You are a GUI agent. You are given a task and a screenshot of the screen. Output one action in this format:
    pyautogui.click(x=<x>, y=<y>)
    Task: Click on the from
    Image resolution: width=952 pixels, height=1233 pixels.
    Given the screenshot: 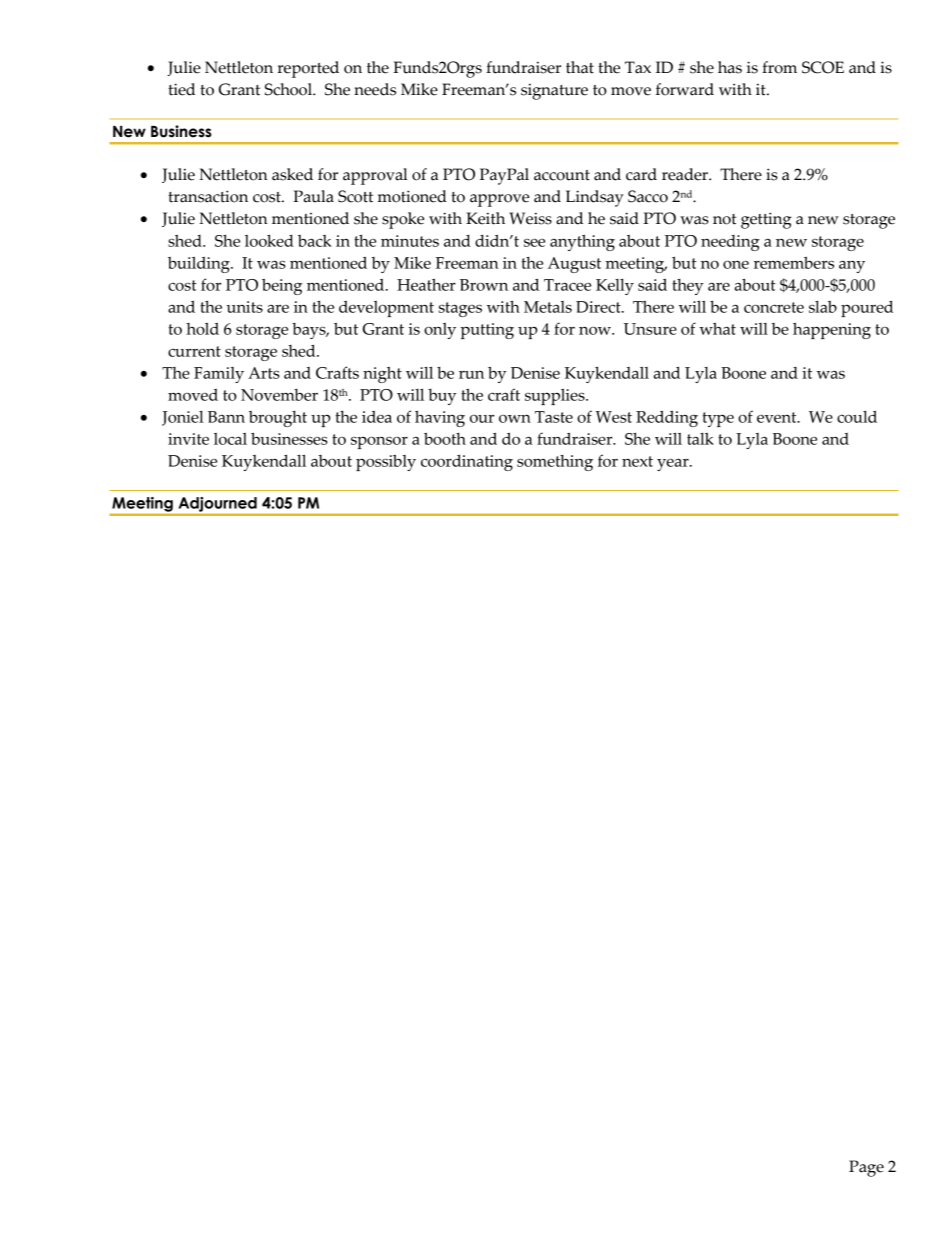 What is the action you would take?
    pyautogui.click(x=779, y=67)
